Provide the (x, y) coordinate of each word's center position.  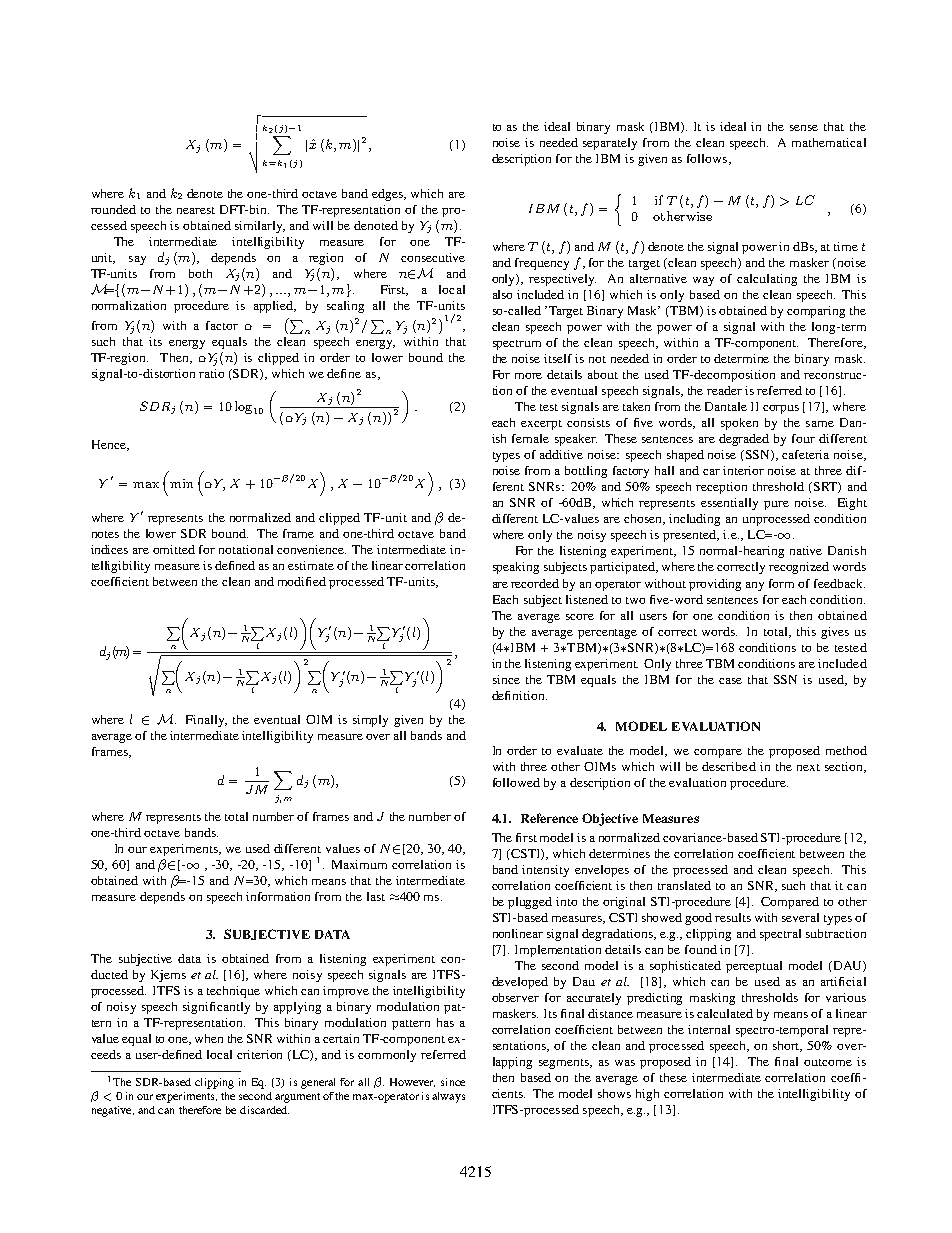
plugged (530, 903)
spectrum (517, 345)
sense (804, 128)
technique (233, 992)
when (209, 1038)
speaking (516, 568)
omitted (174, 549)
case (730, 681)
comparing (816, 312)
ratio (211, 373)
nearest (196, 210)
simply (370, 721)
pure (776, 505)
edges (389, 195)
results (733, 917)
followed (516, 782)
